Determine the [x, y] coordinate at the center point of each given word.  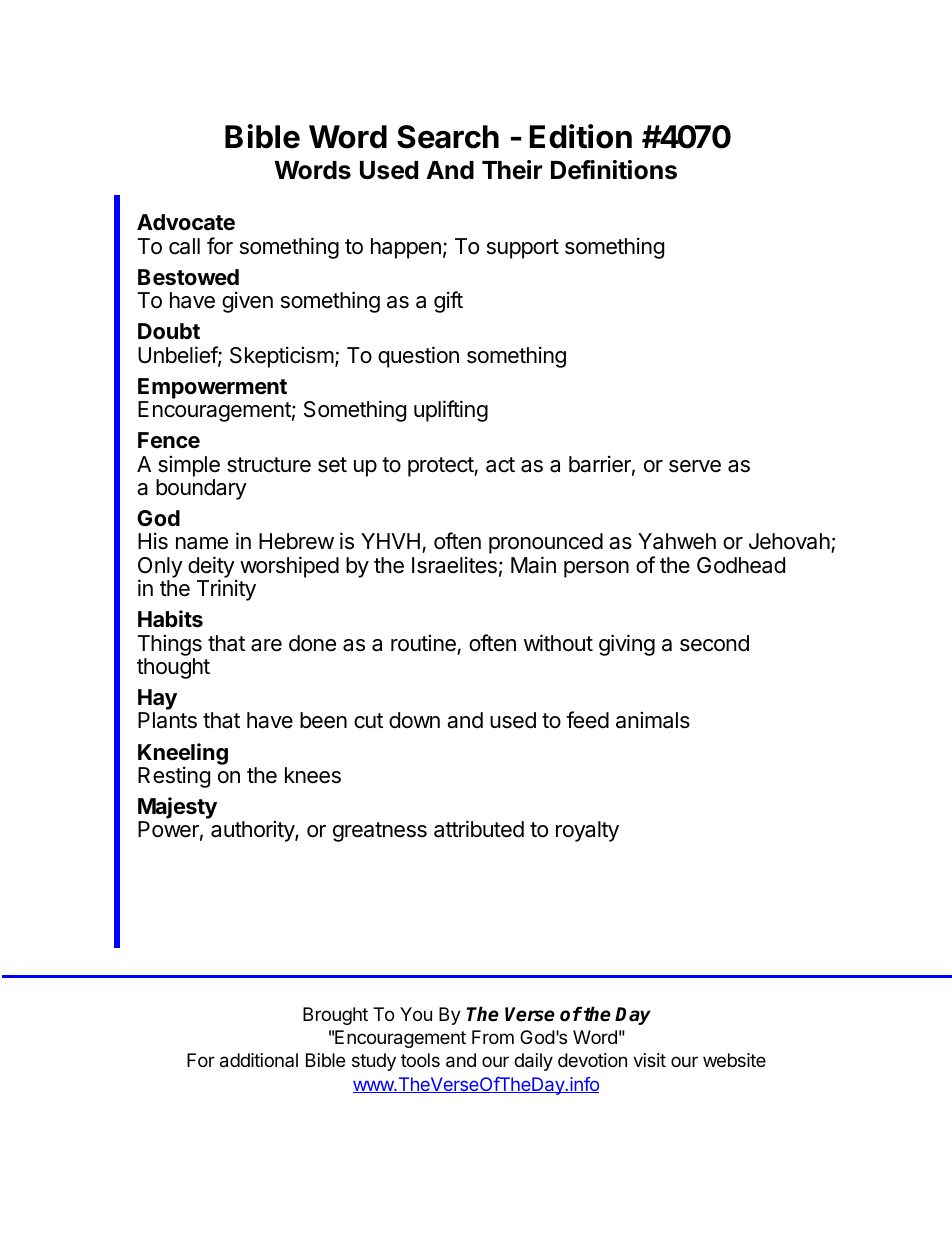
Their [512, 170]
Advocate [186, 222]
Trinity [226, 590]
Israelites [454, 565]
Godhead [741, 565]
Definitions [614, 170]
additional [259, 1060]
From [493, 1037]
